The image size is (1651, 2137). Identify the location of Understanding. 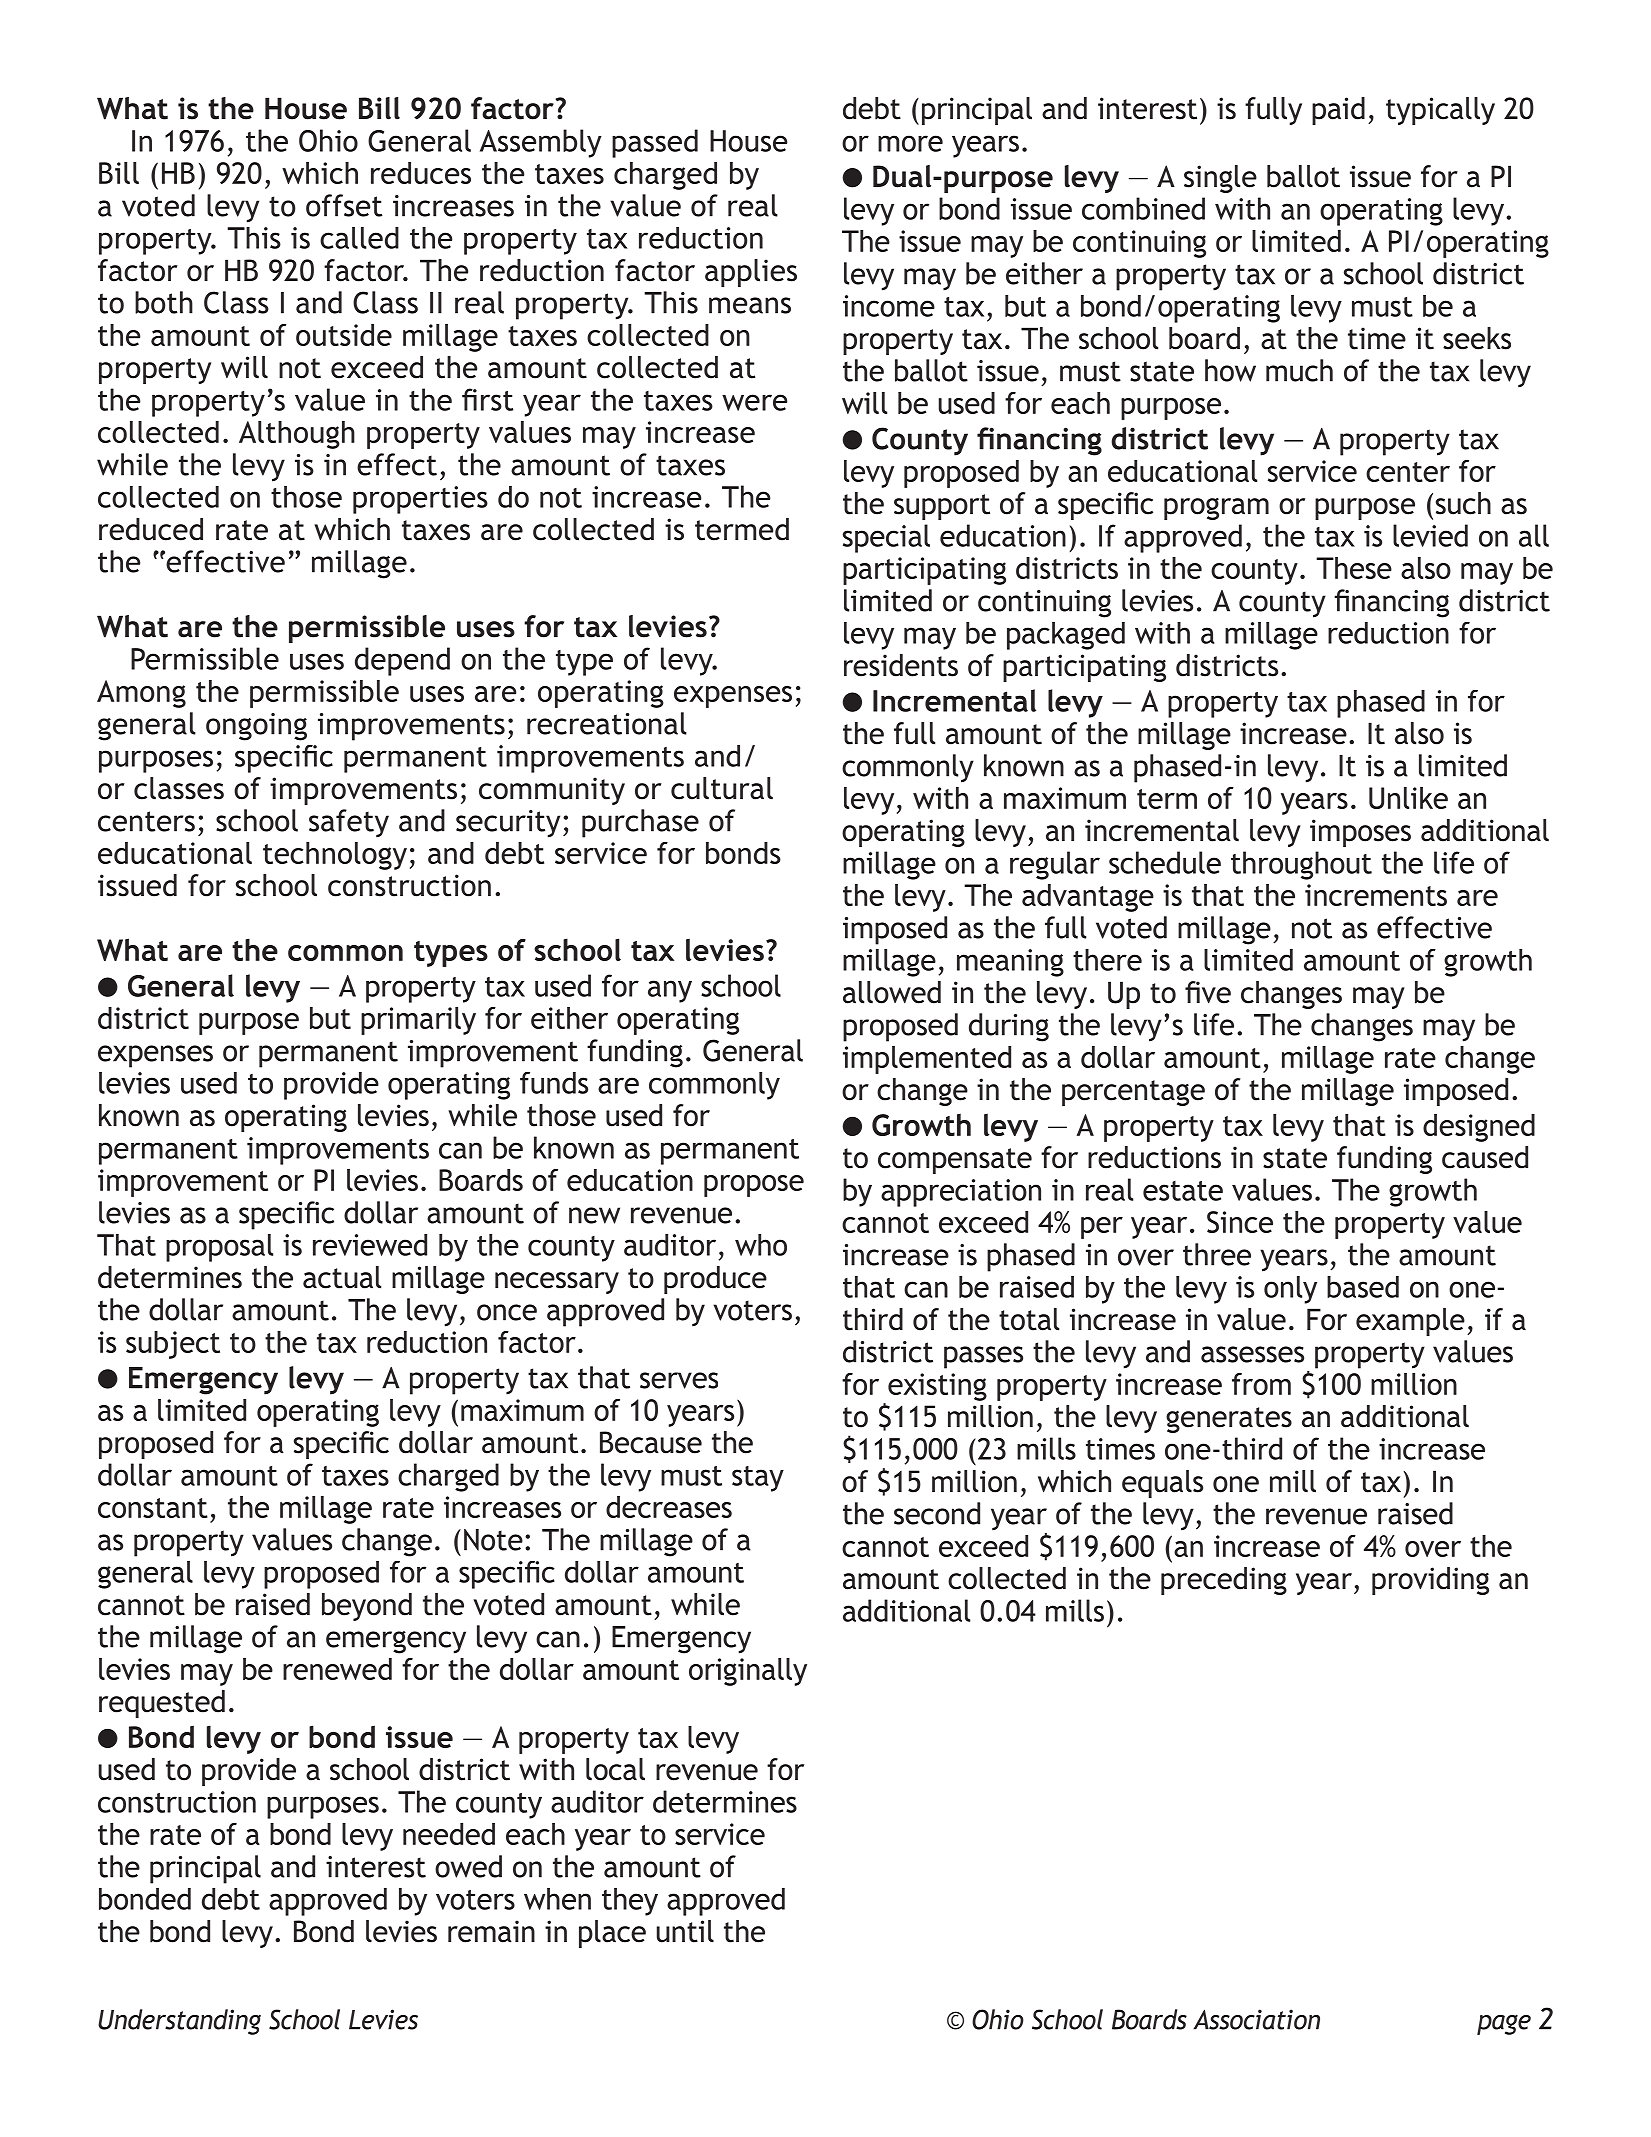
(179, 2022).
